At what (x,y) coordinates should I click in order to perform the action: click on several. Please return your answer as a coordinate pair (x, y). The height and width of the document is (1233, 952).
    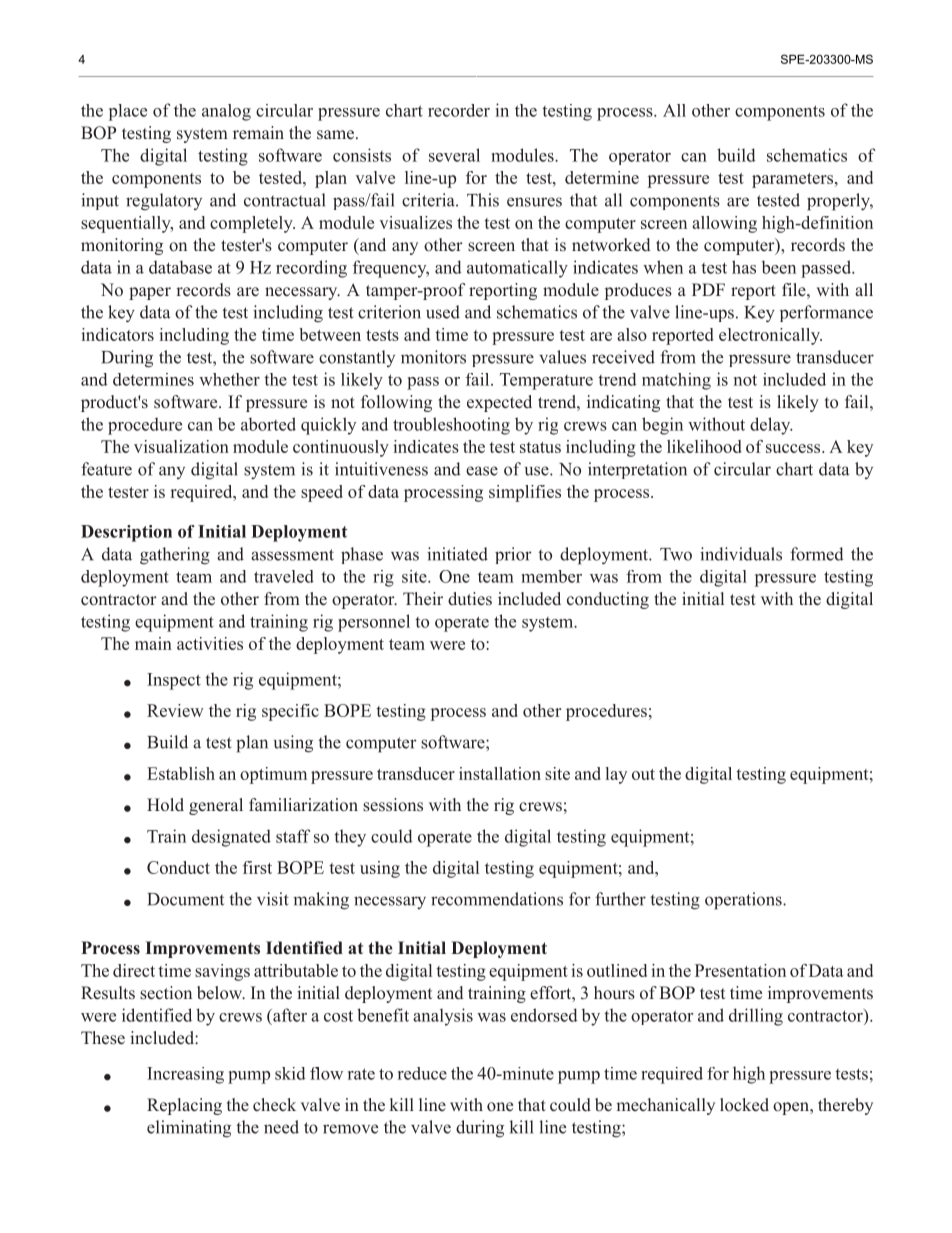
    Looking at the image, I should click on (454, 155).
